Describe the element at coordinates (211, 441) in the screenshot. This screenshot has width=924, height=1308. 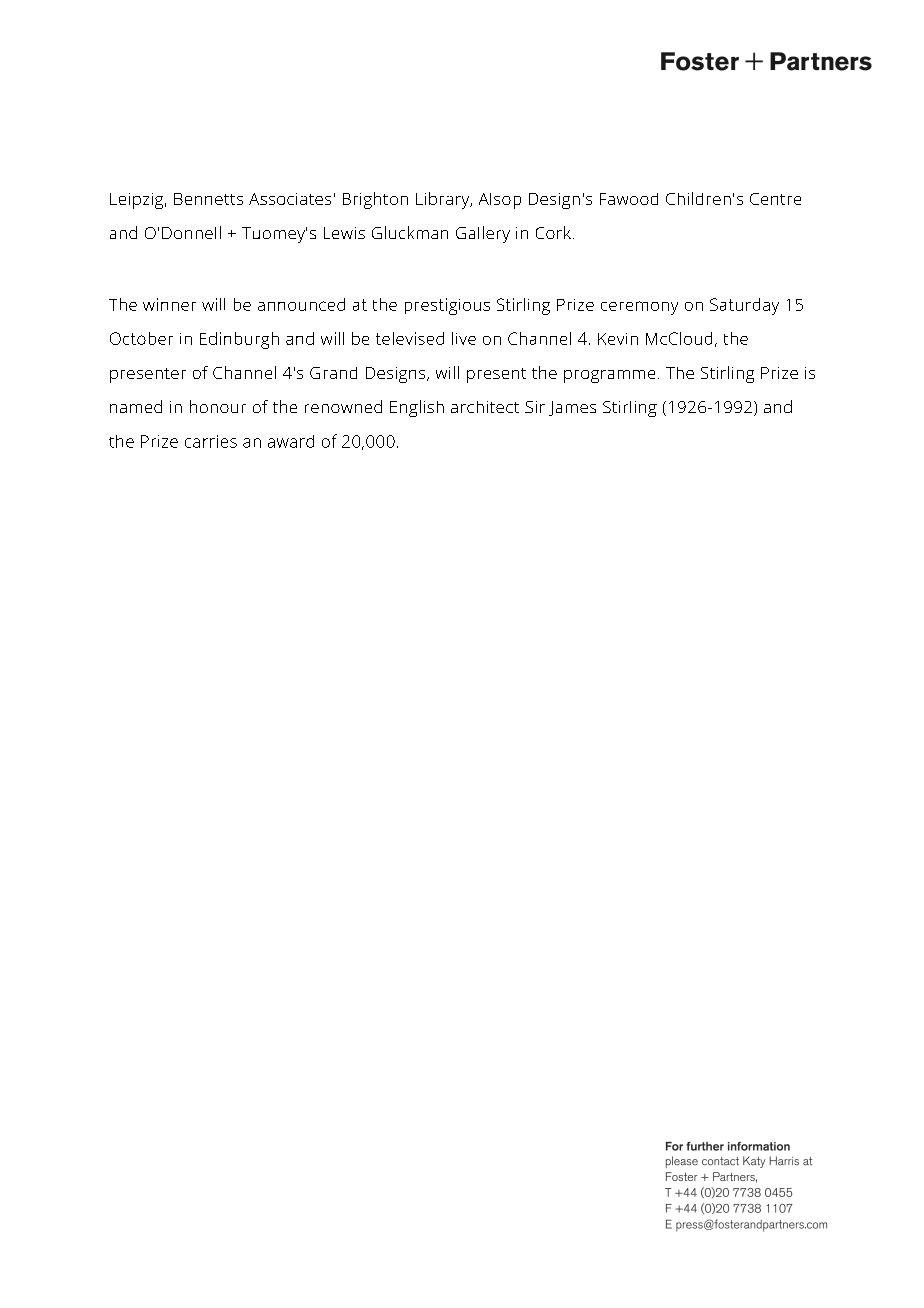
I see `carries` at that location.
